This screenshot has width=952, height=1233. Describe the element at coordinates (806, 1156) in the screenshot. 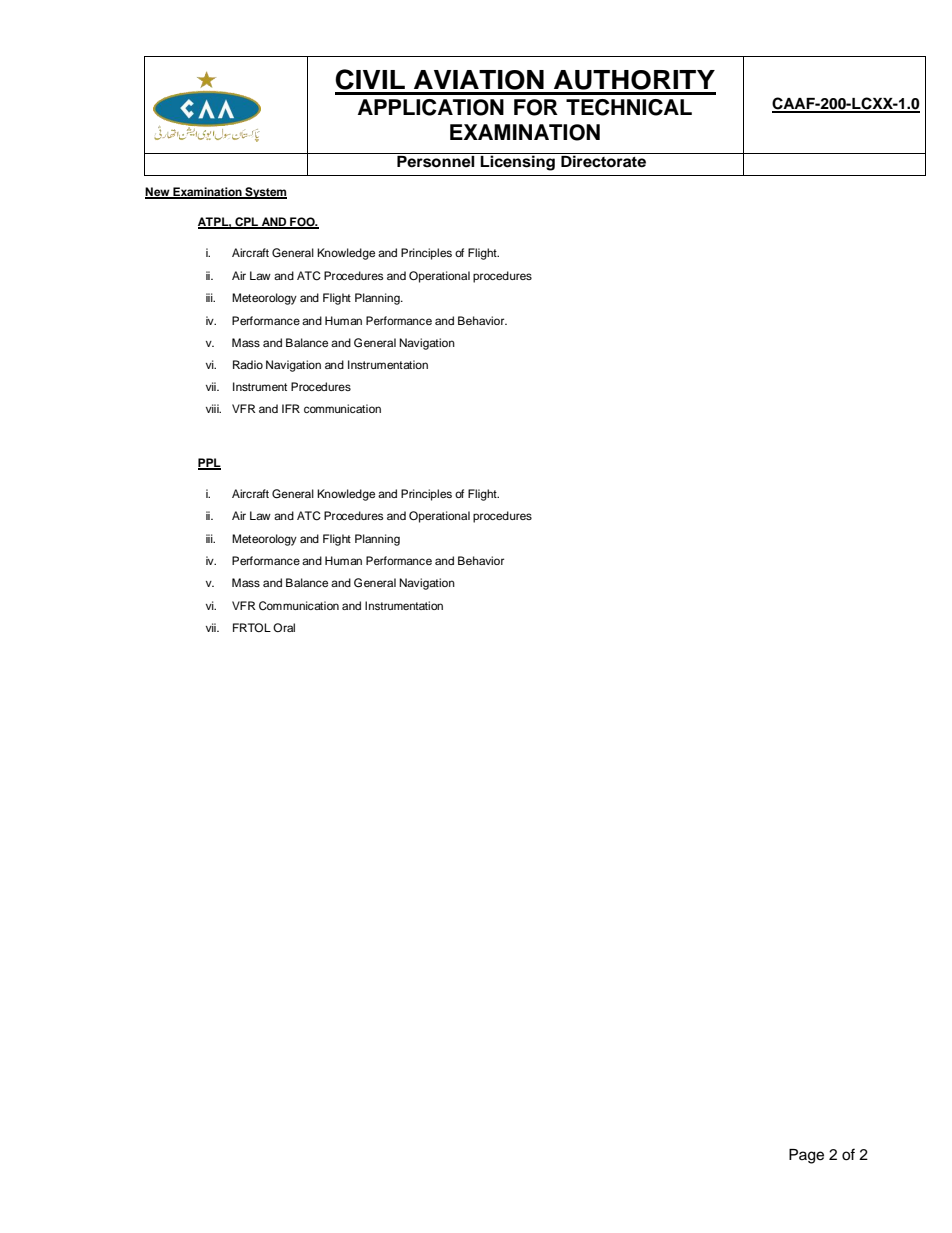

I see `Page` at that location.
